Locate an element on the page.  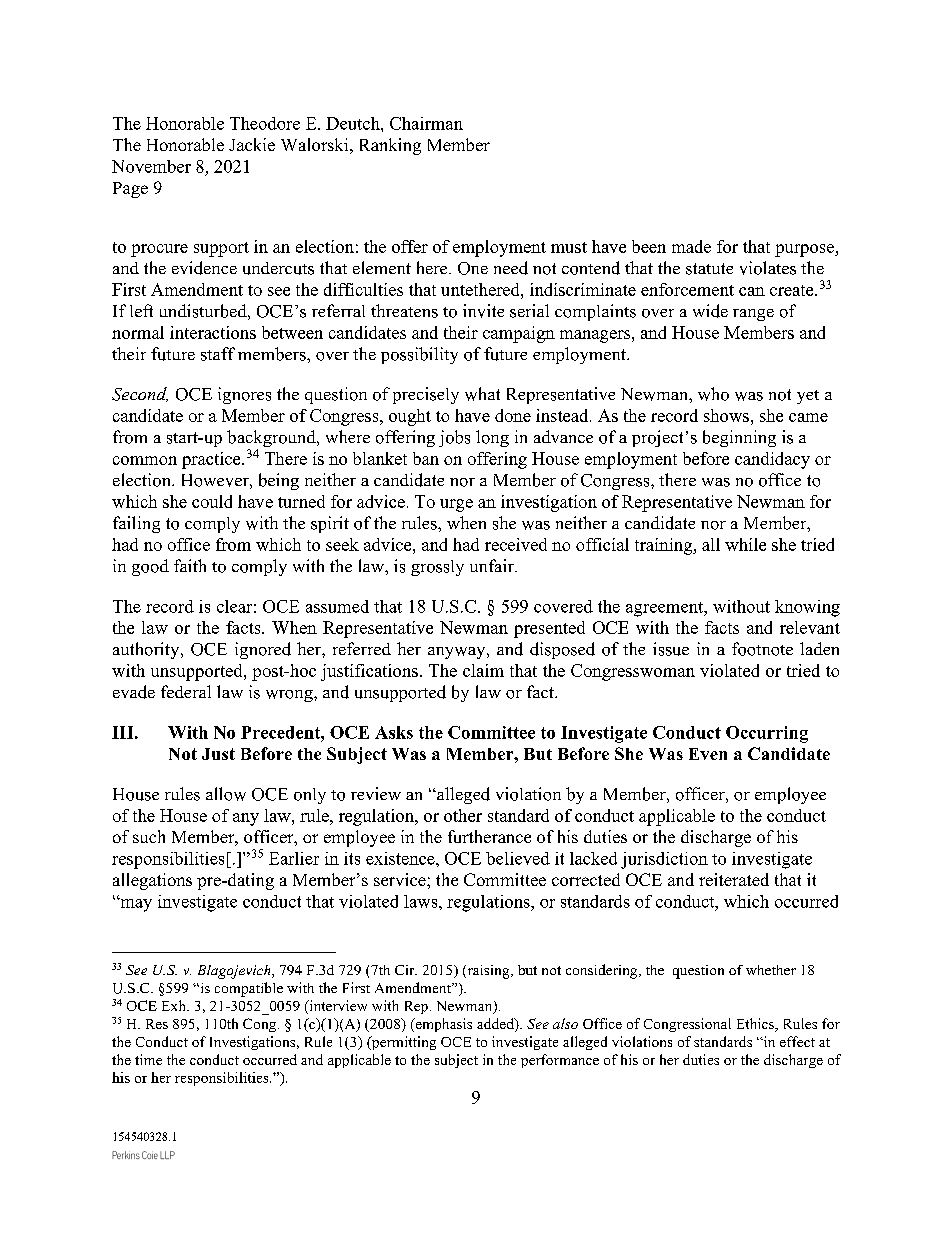
Asks is located at coordinates (394, 732).
